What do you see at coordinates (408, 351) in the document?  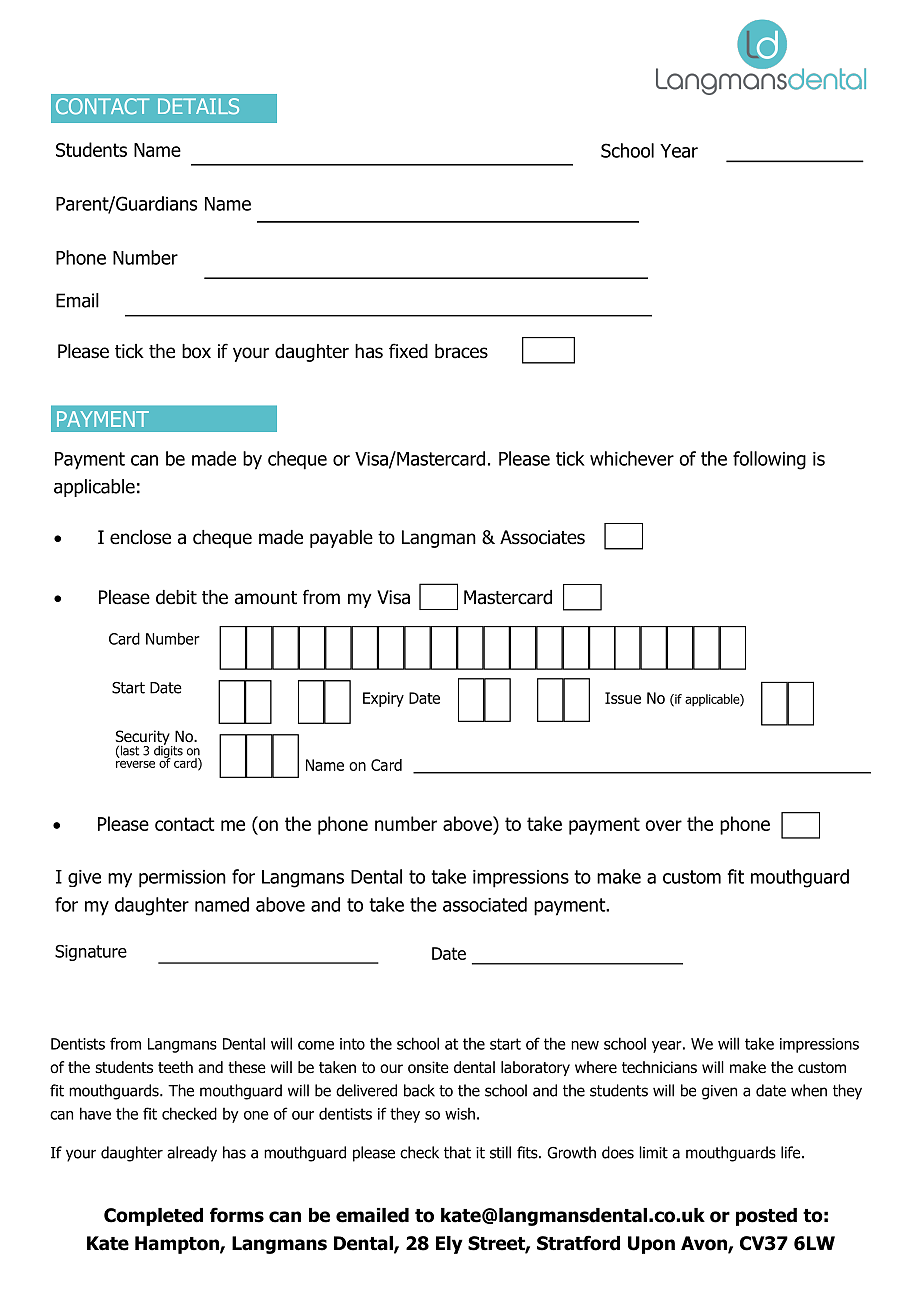 I see `fixed` at bounding box center [408, 351].
